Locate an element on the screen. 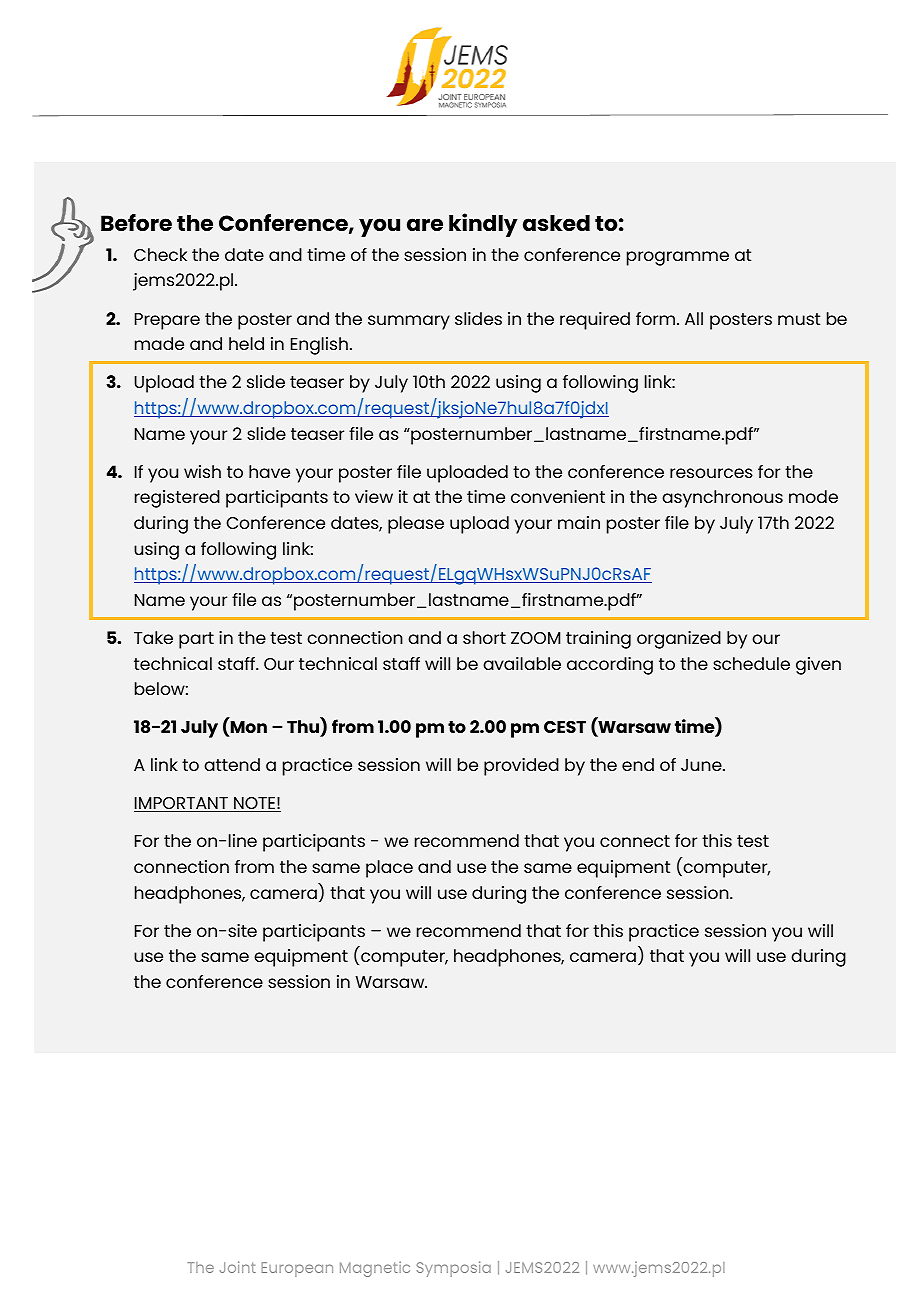  programme is located at coordinates (678, 258).
